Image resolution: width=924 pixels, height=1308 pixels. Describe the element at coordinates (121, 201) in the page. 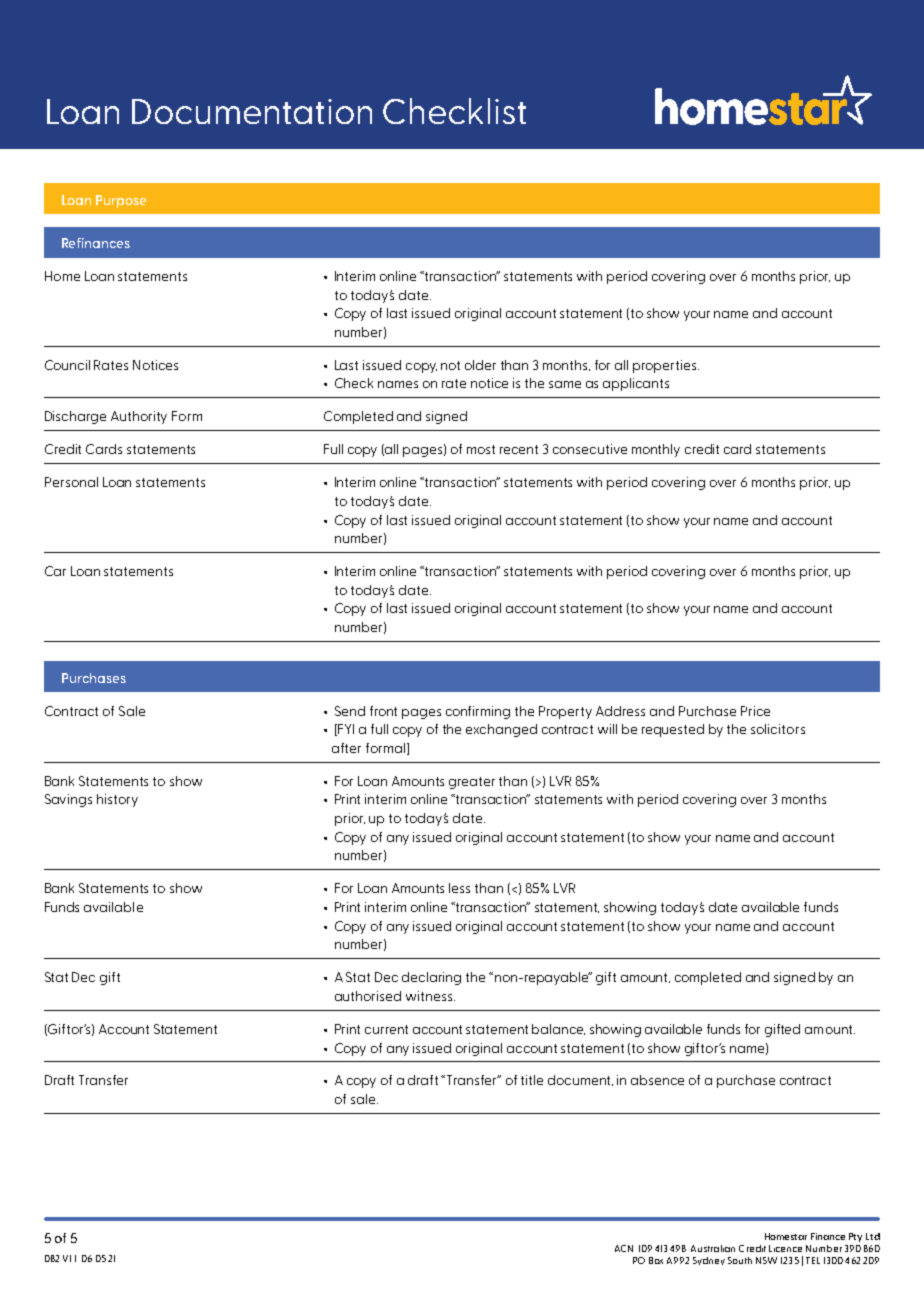

I see `Purpose` at that location.
